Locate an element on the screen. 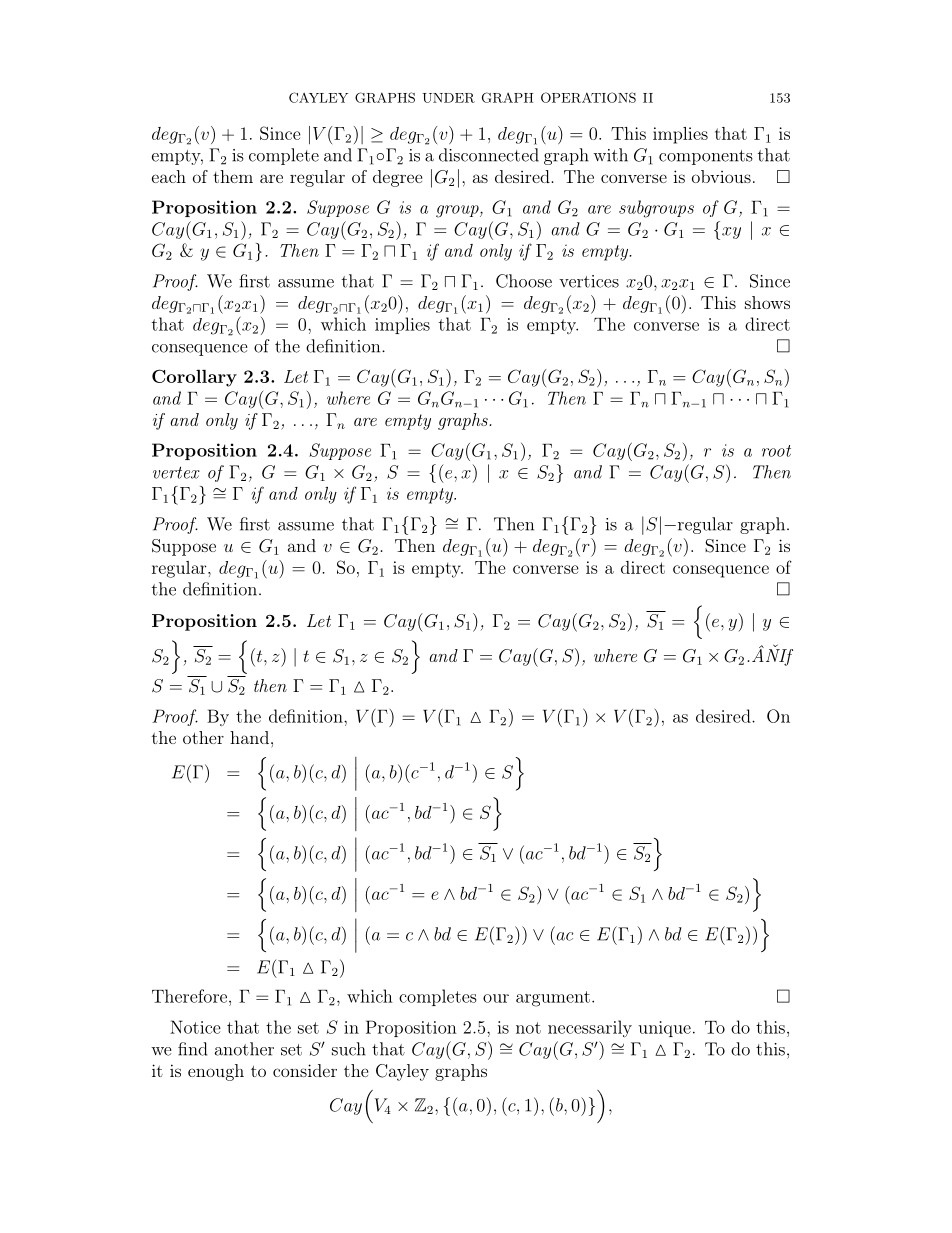  disconnected is located at coordinates (489, 155).
